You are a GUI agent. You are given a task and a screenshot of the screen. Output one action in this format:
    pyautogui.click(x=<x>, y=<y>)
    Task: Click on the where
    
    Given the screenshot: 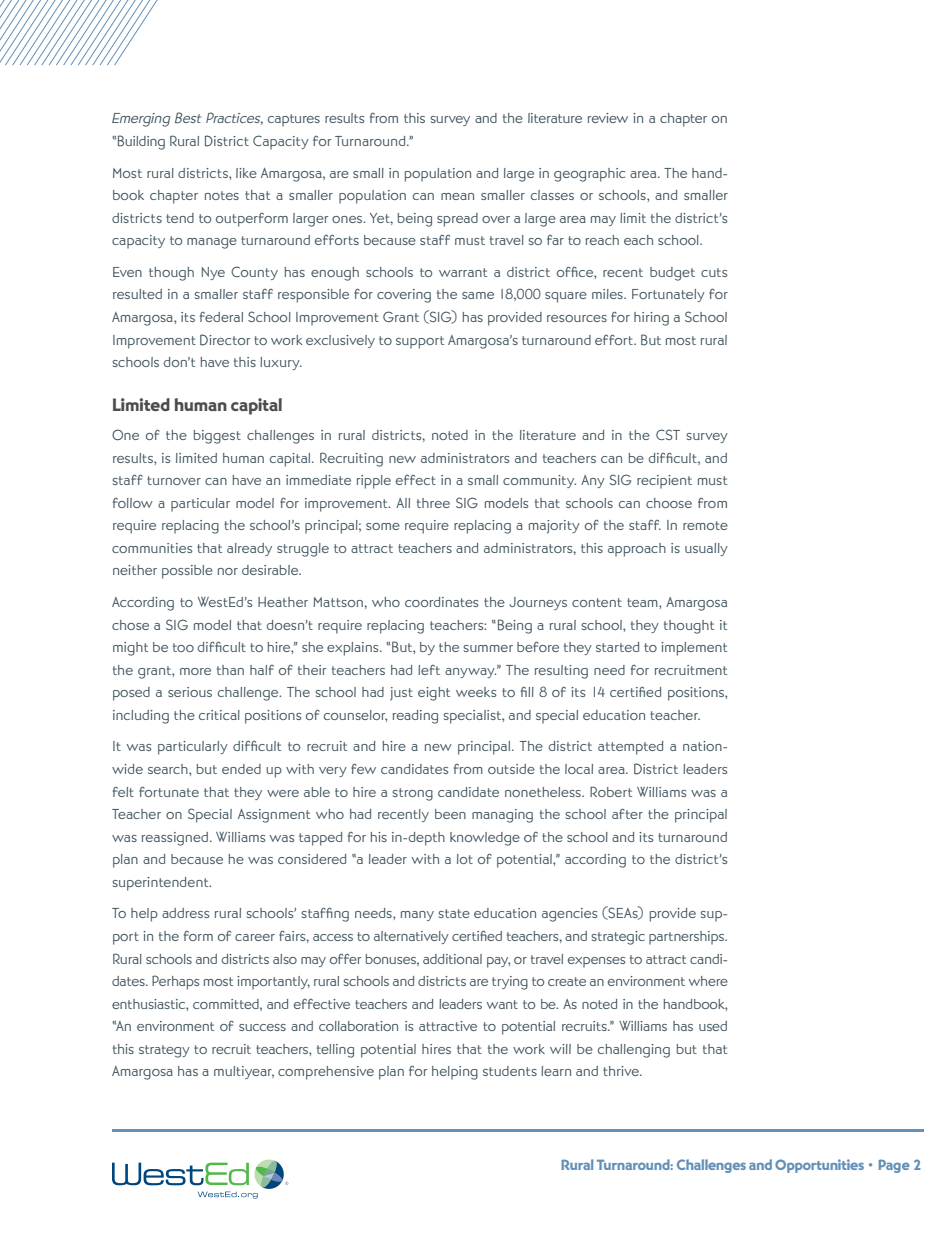 What is the action you would take?
    pyautogui.click(x=708, y=981)
